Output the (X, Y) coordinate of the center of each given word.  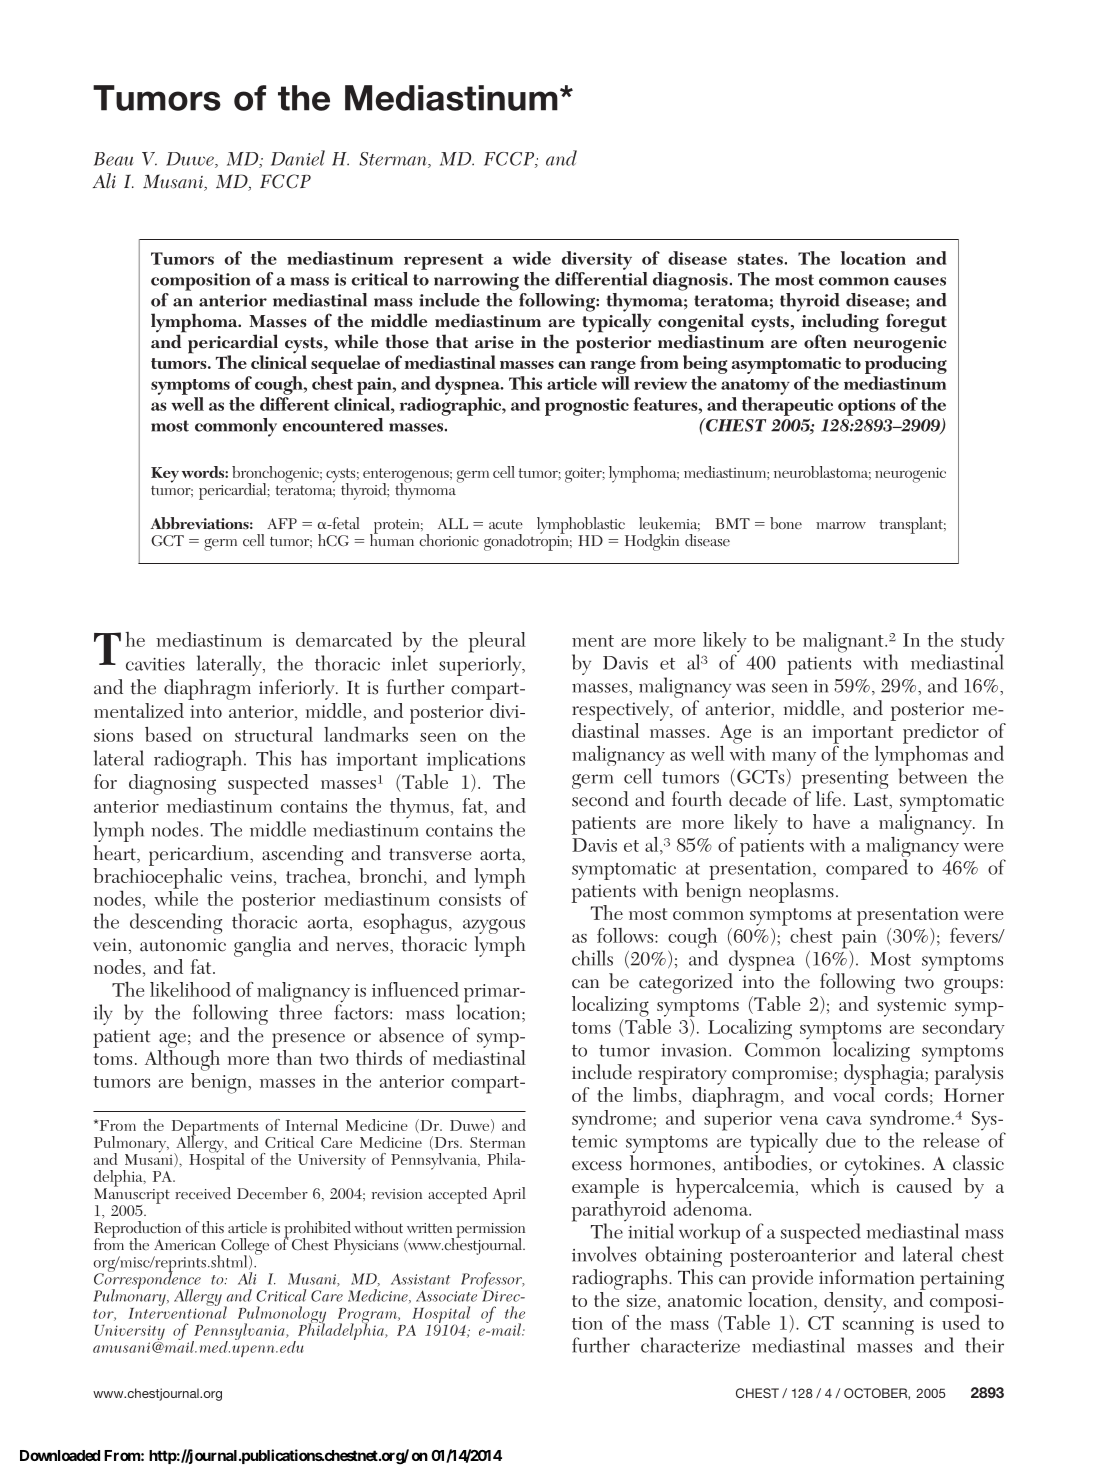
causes (920, 281)
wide (531, 258)
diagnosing (172, 784)
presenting (845, 781)
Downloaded (60, 1455)
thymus (419, 808)
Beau (114, 159)
